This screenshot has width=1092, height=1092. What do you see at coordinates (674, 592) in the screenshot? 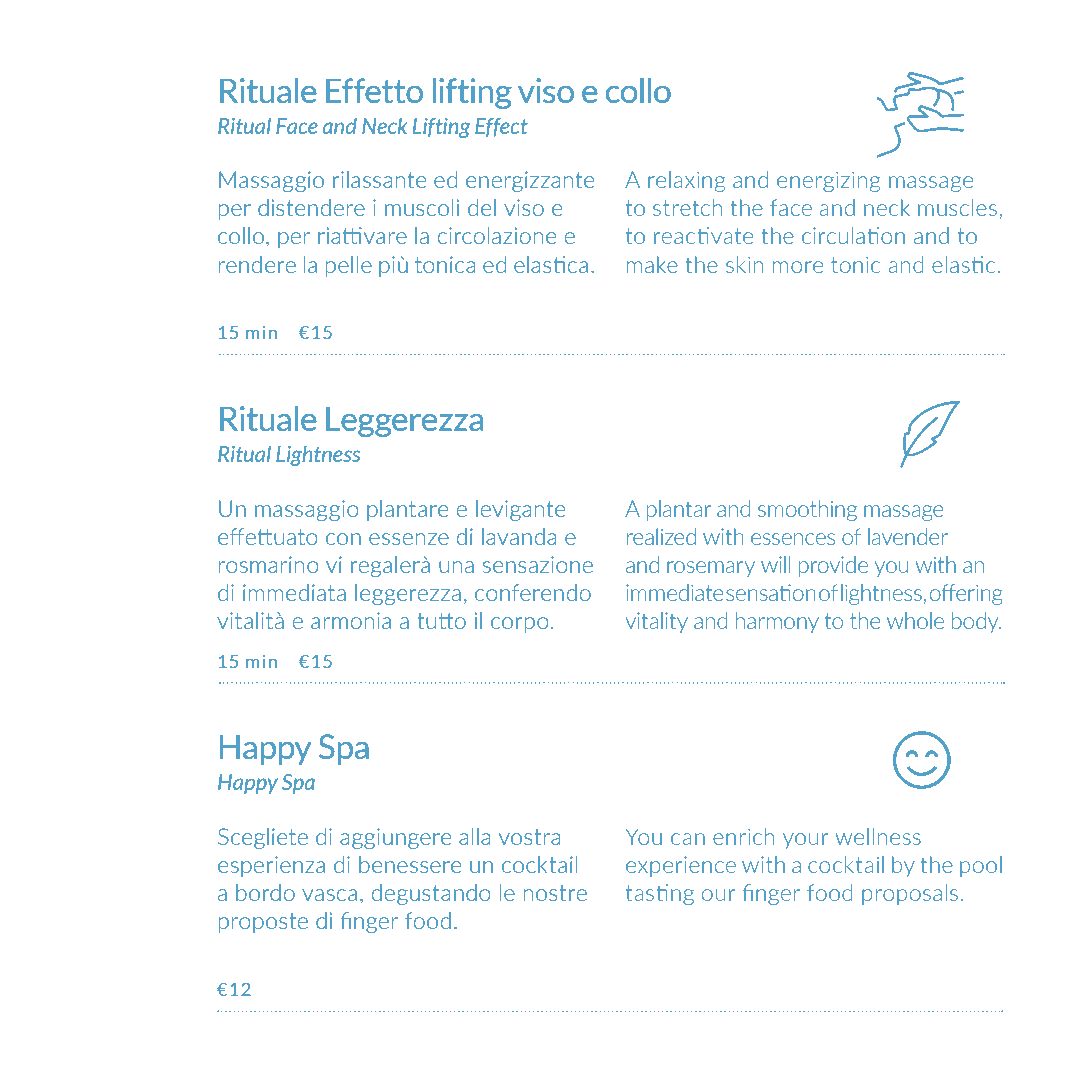
I see `immediate` at bounding box center [674, 592].
